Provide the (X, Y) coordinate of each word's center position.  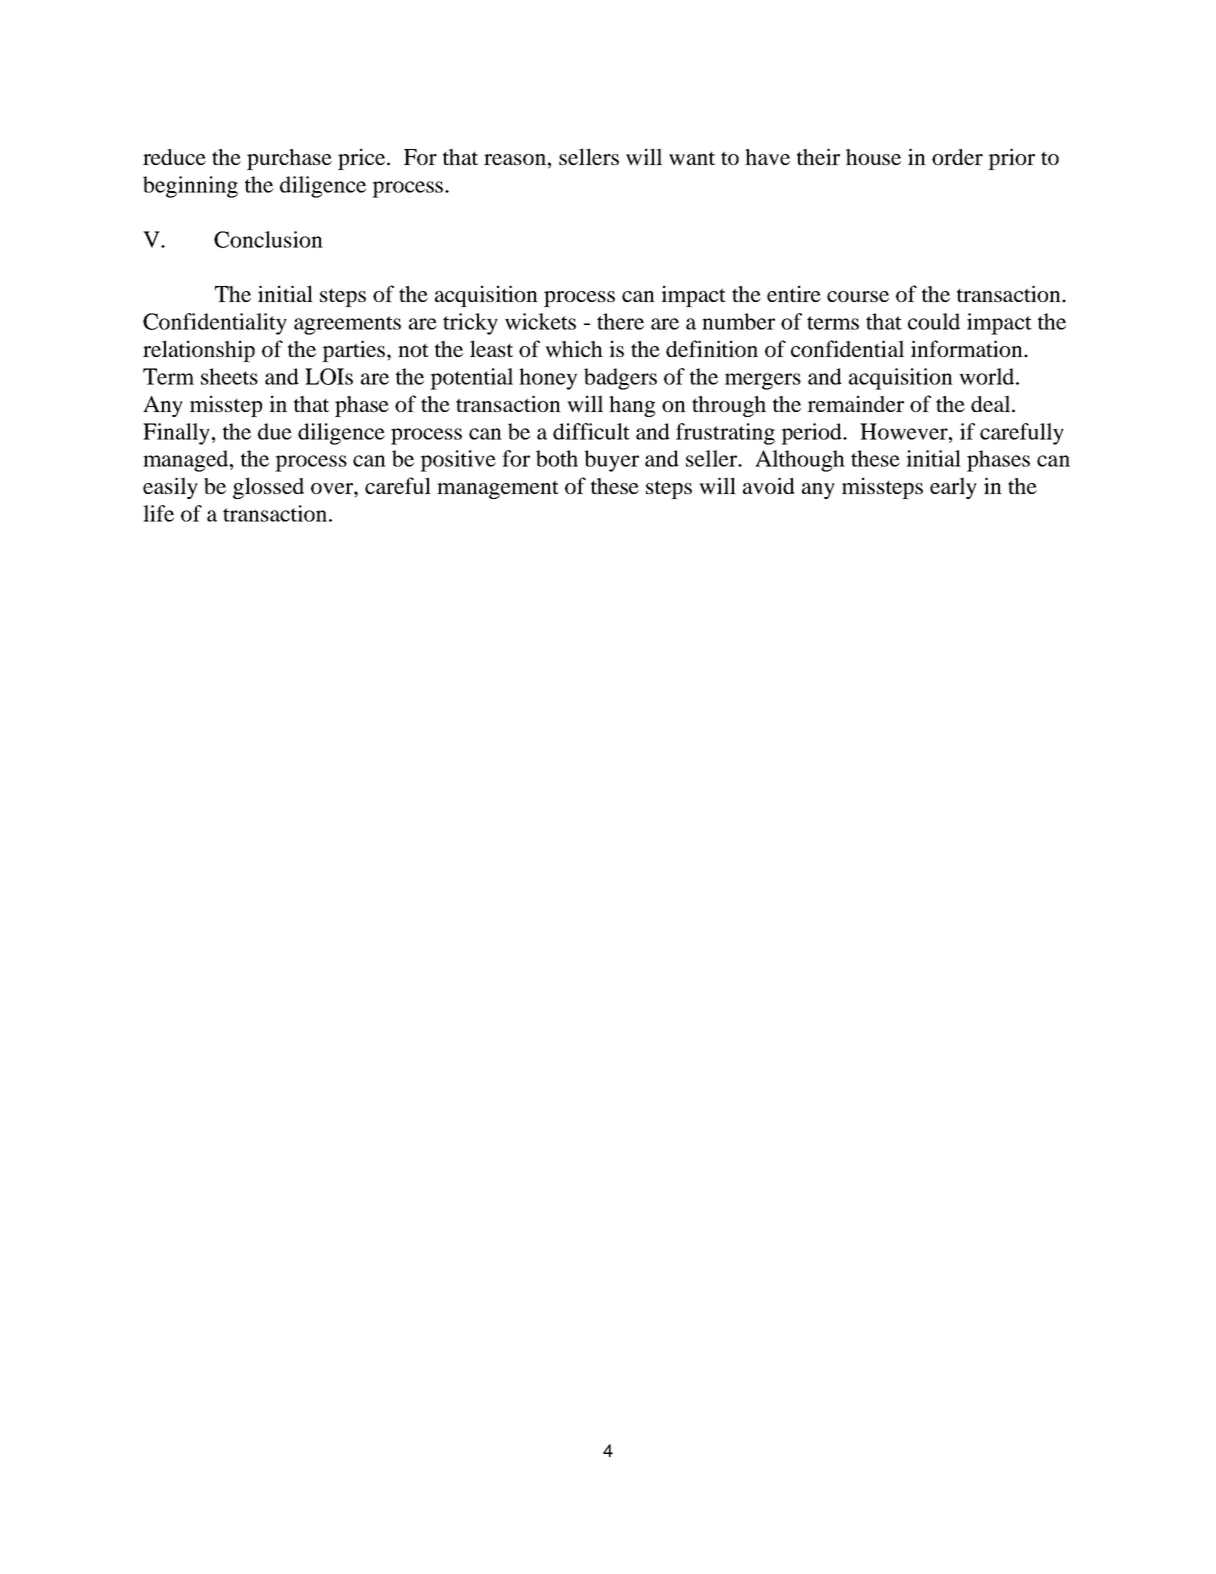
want (692, 159)
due (275, 431)
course (858, 296)
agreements (347, 325)
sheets (229, 376)
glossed (268, 488)
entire (794, 293)
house (873, 157)
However (905, 431)
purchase (289, 159)
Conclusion (268, 239)
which (574, 349)
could (934, 321)
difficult (591, 431)
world (988, 376)
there (620, 321)
